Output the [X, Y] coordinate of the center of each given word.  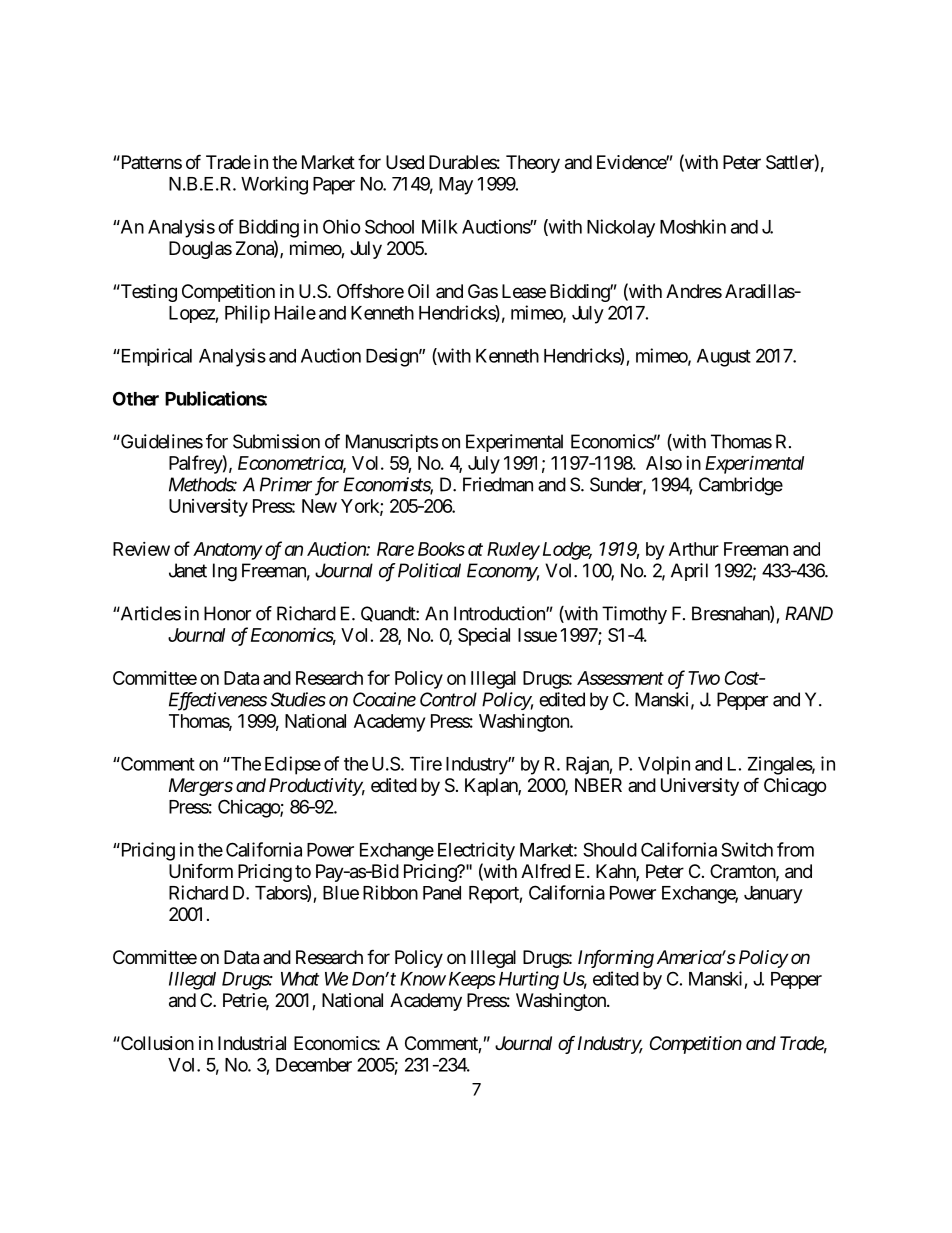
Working [274, 185]
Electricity [476, 851]
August [724, 358]
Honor [227, 613]
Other [136, 398]
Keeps [472, 980]
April [689, 572]
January [773, 895]
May [456, 186]
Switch [747, 849]
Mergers [201, 787]
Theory [533, 164]
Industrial [252, 1043]
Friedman [498, 484]
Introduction [500, 613]
